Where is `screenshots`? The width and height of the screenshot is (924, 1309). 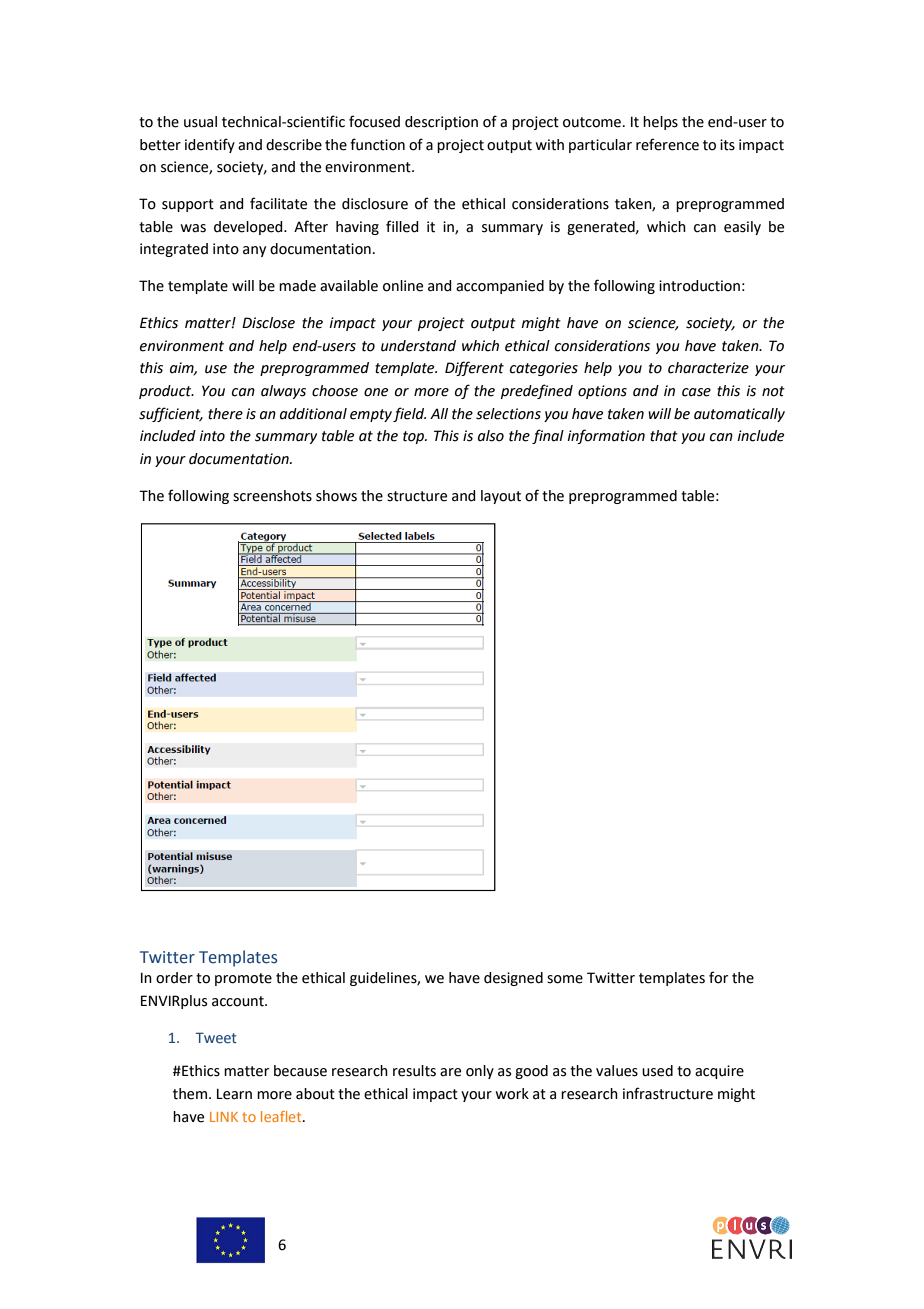
screenshots is located at coordinates (272, 496).
